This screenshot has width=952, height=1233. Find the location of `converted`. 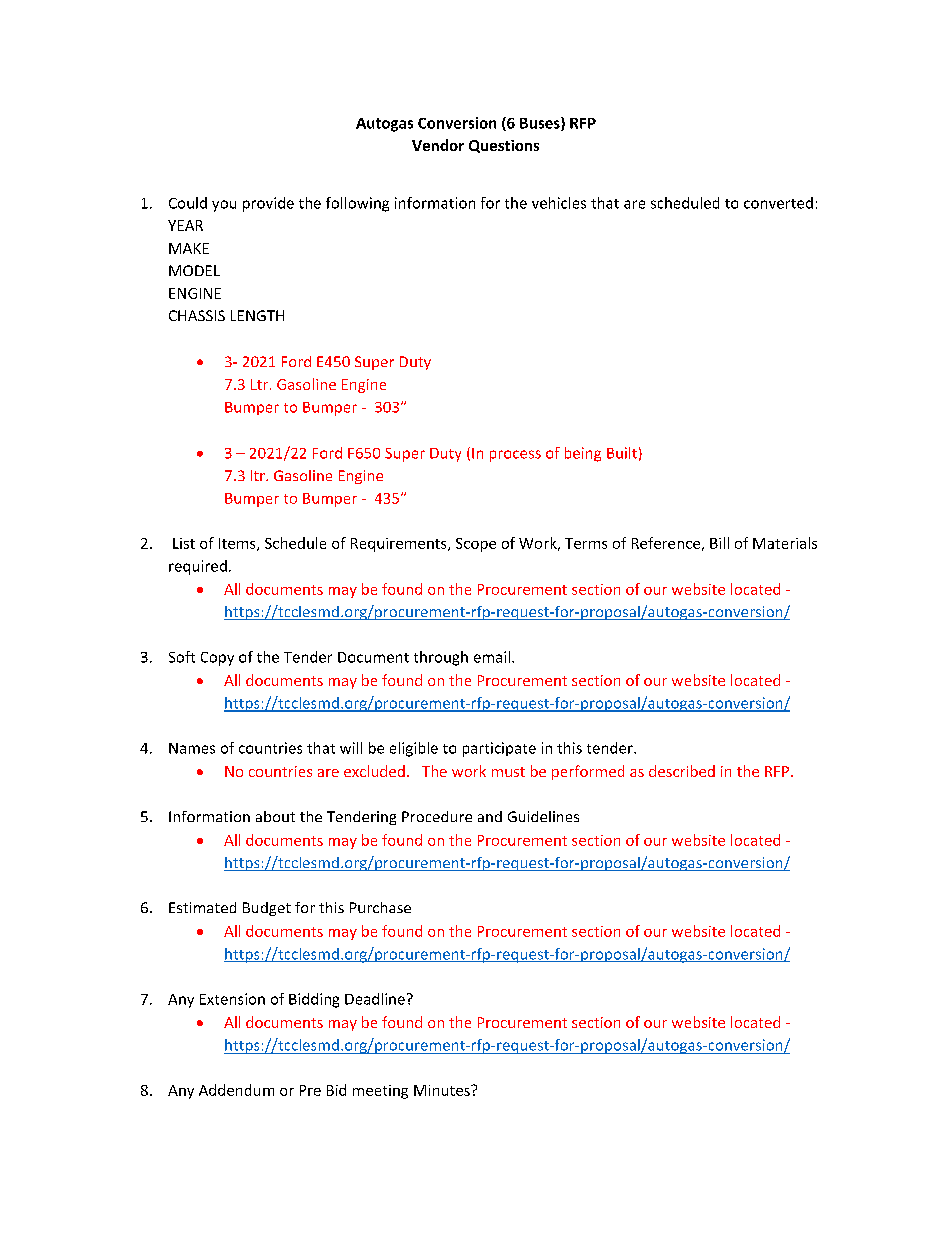

converted is located at coordinates (778, 203).
